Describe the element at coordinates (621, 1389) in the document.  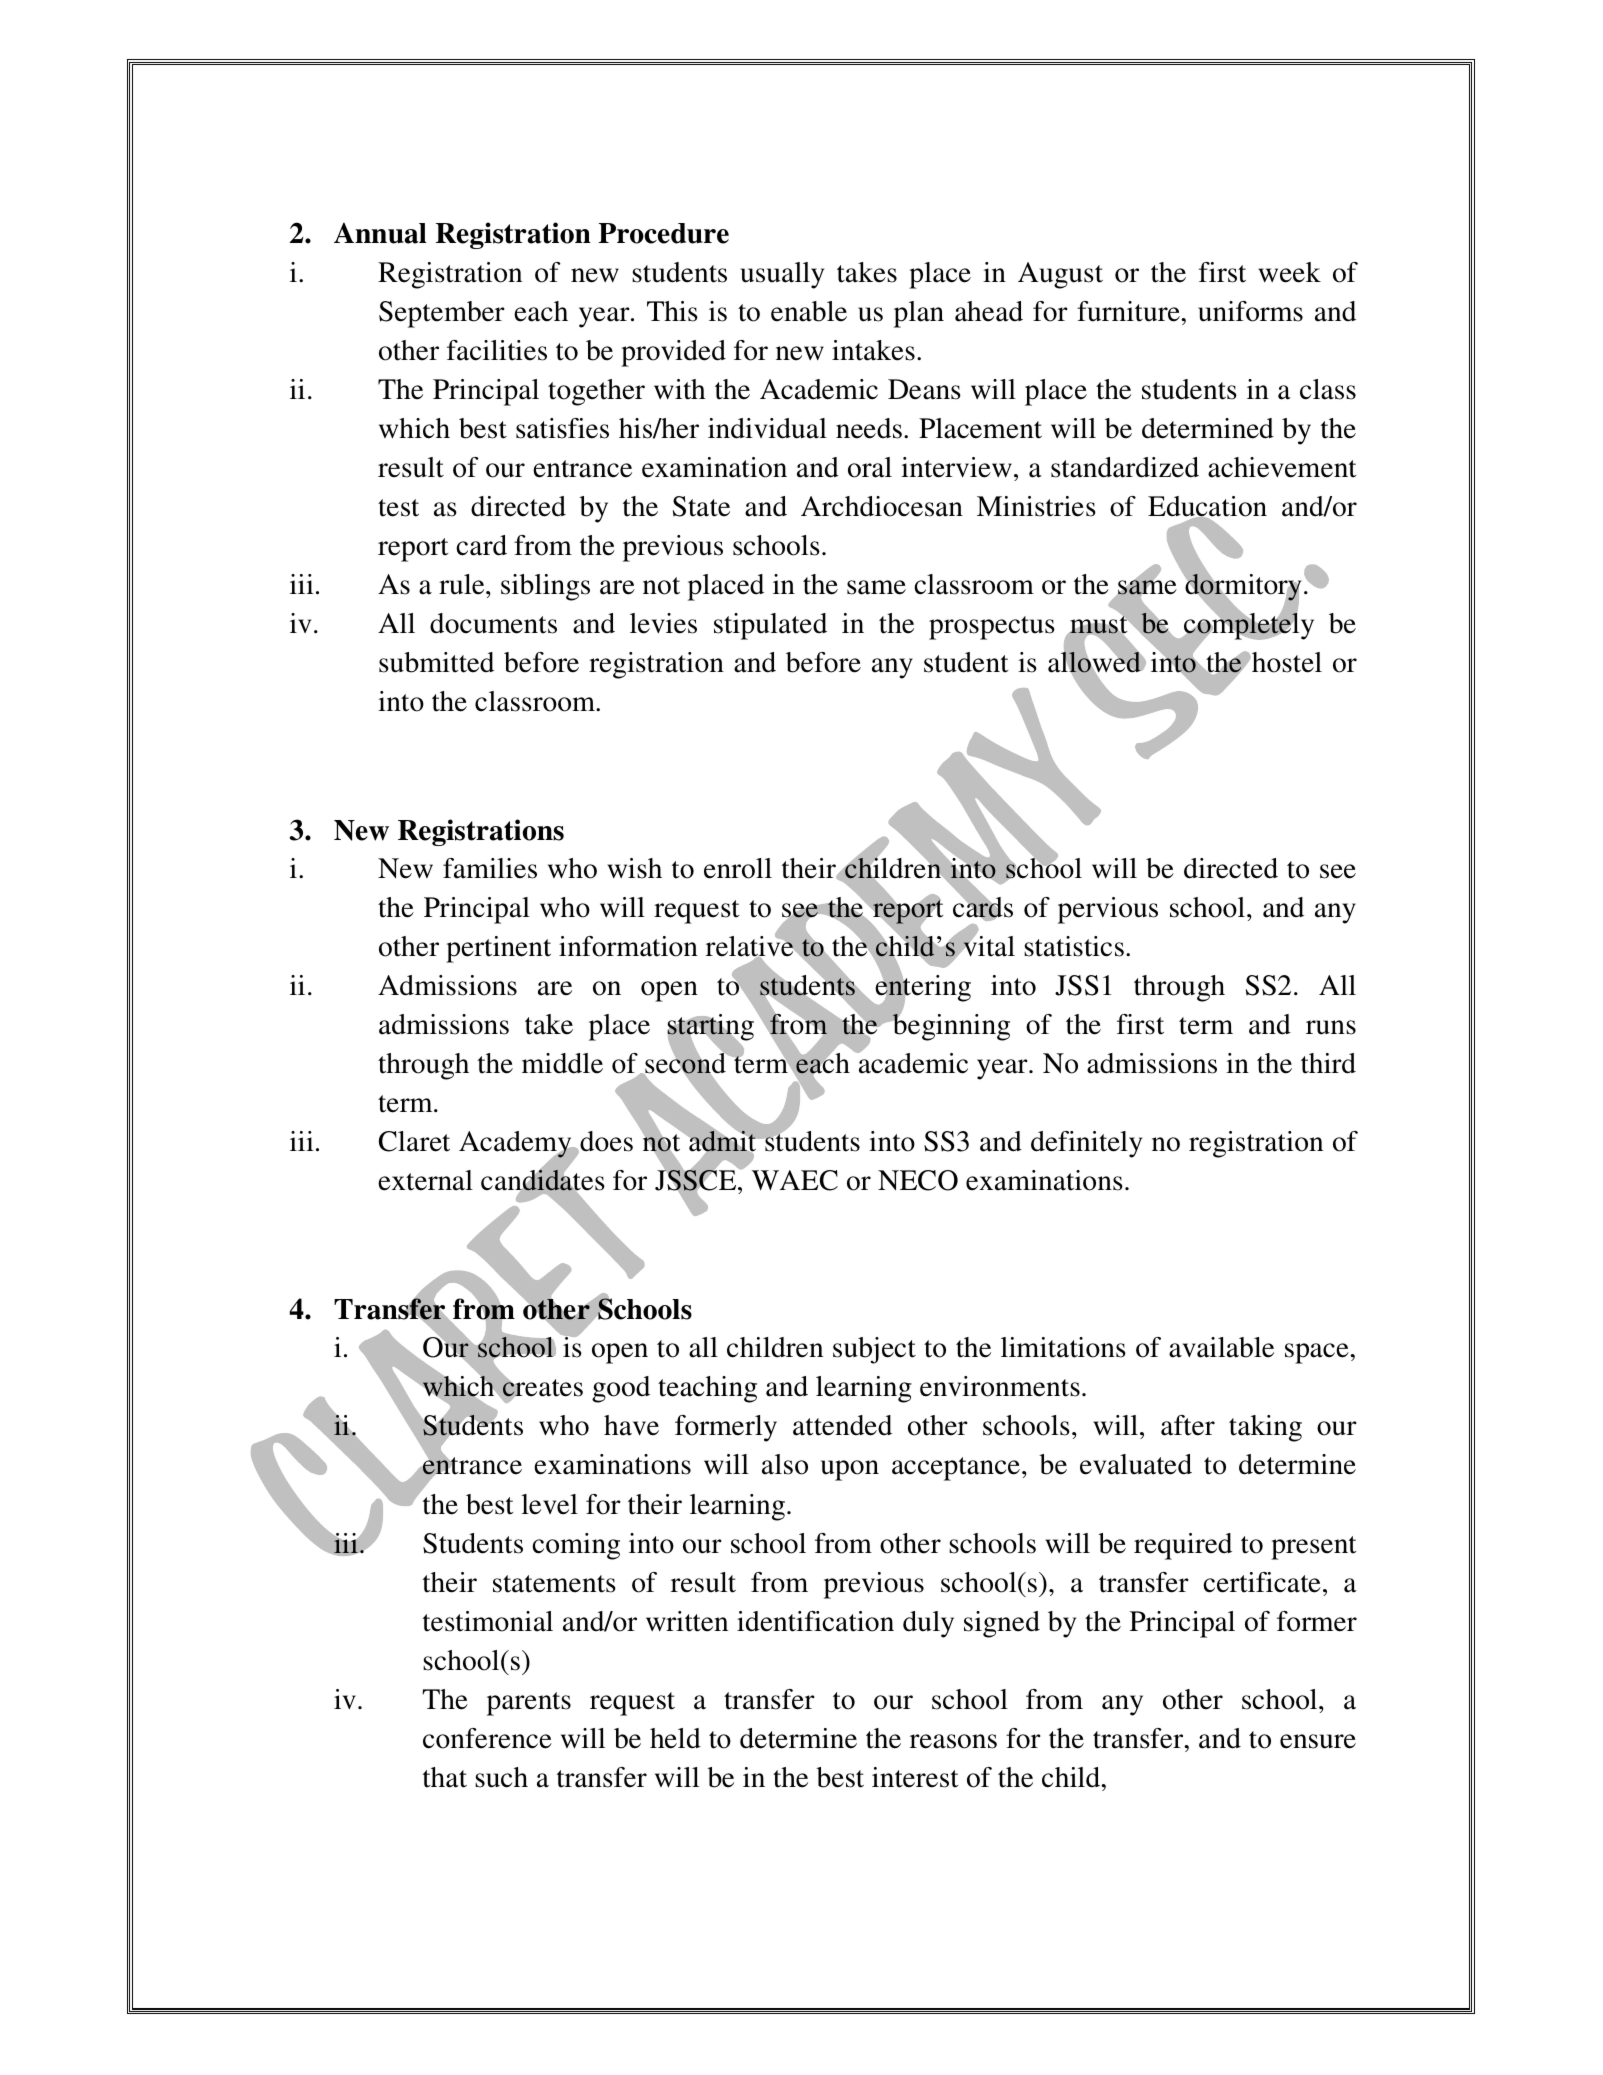
I see `good` at that location.
